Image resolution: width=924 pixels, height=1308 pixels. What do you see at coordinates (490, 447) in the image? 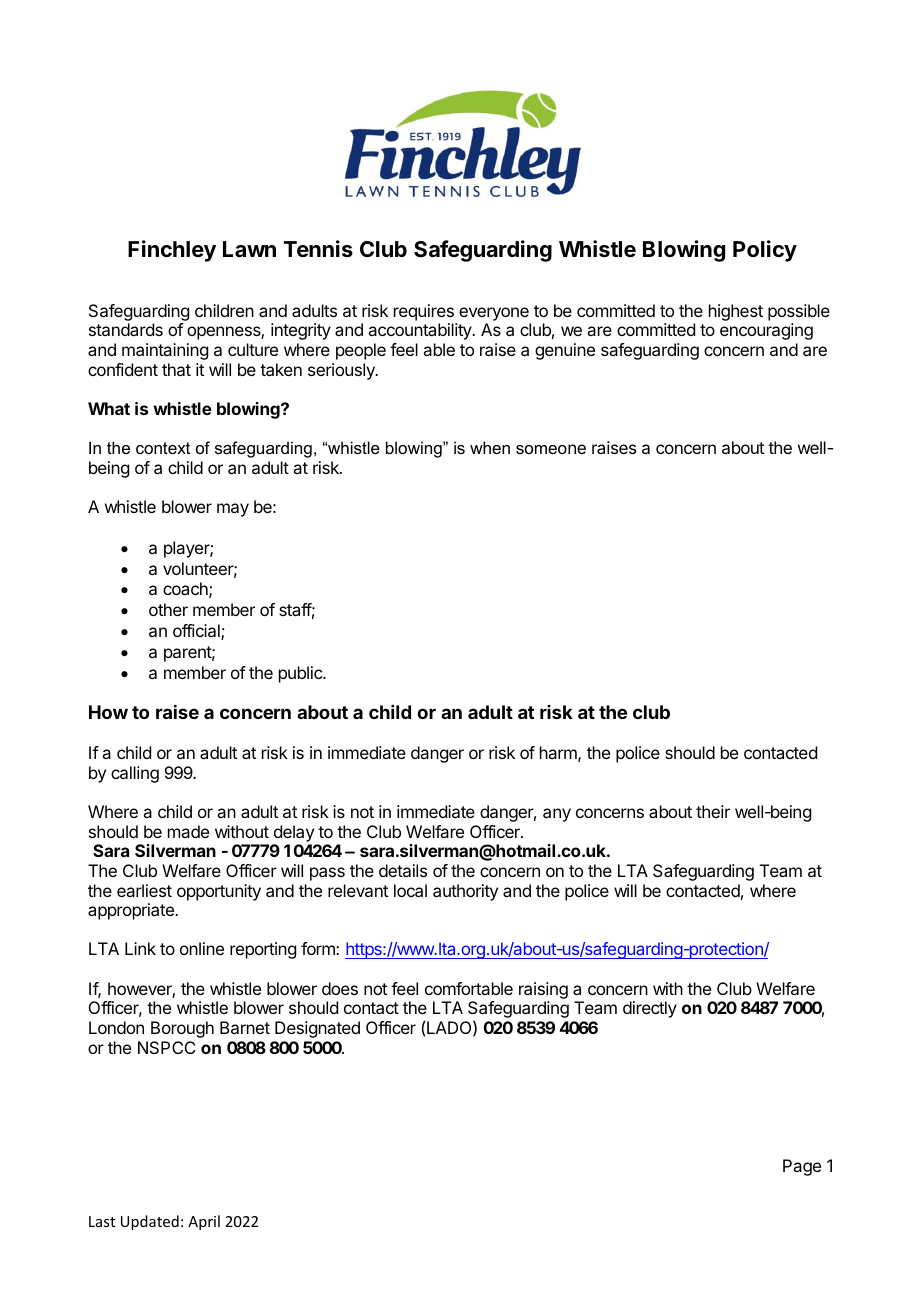
I see `when` at bounding box center [490, 447].
